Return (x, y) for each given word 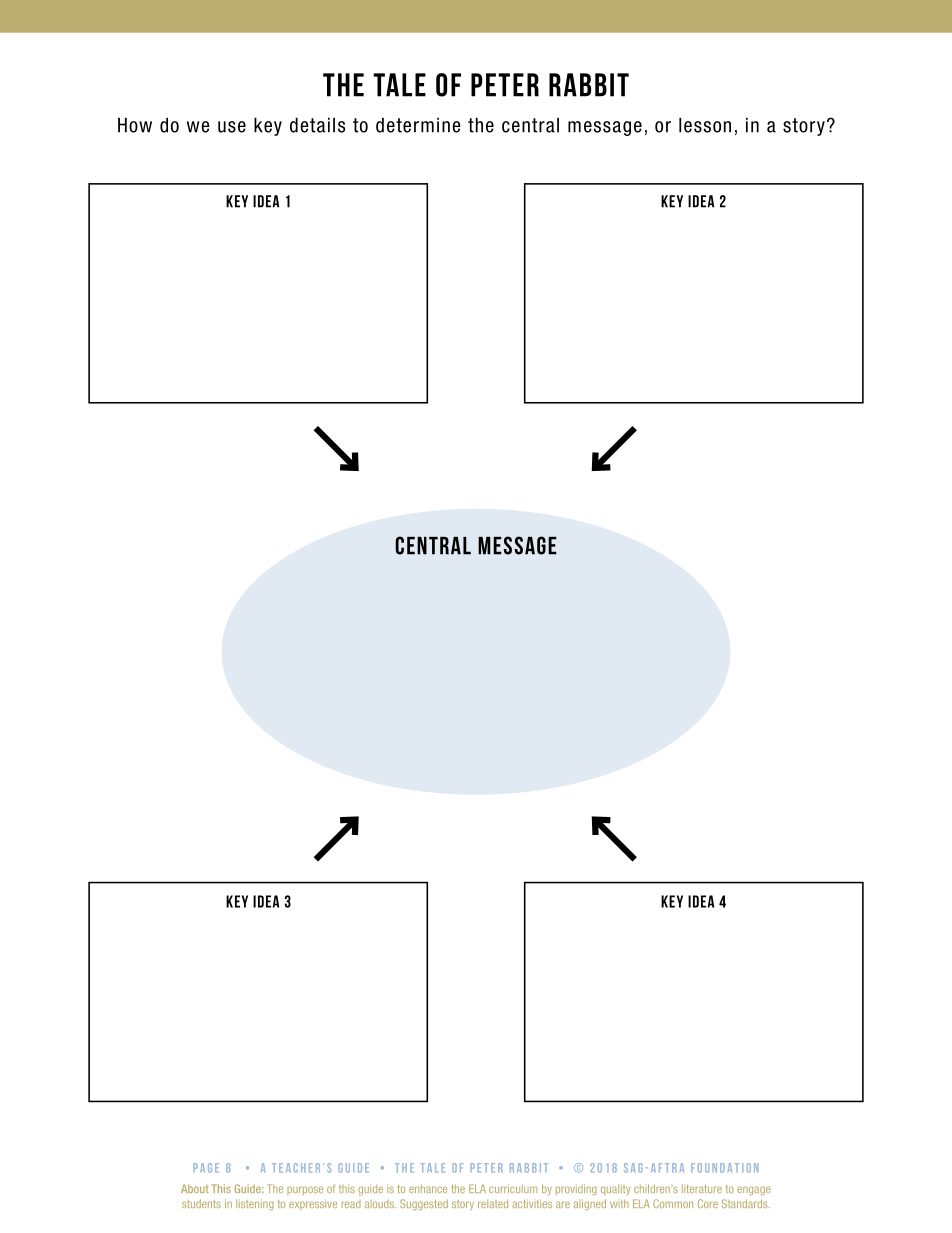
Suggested (424, 1205)
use (232, 127)
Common (673, 1203)
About (195, 1188)
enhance (428, 1189)
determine (418, 125)
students (201, 1203)
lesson (705, 125)
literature (702, 1188)
